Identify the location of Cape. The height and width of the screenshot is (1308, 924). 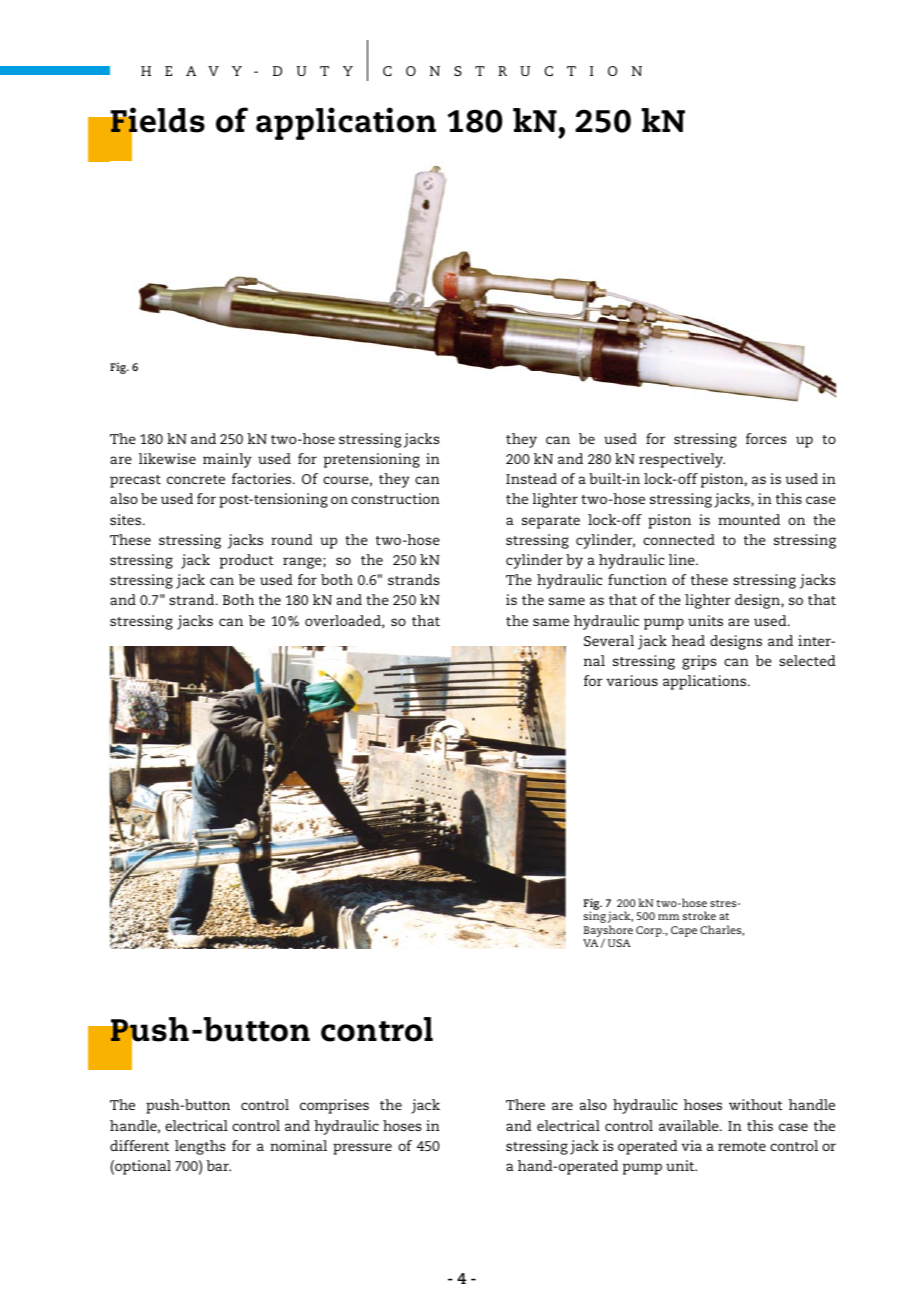
(684, 931).
